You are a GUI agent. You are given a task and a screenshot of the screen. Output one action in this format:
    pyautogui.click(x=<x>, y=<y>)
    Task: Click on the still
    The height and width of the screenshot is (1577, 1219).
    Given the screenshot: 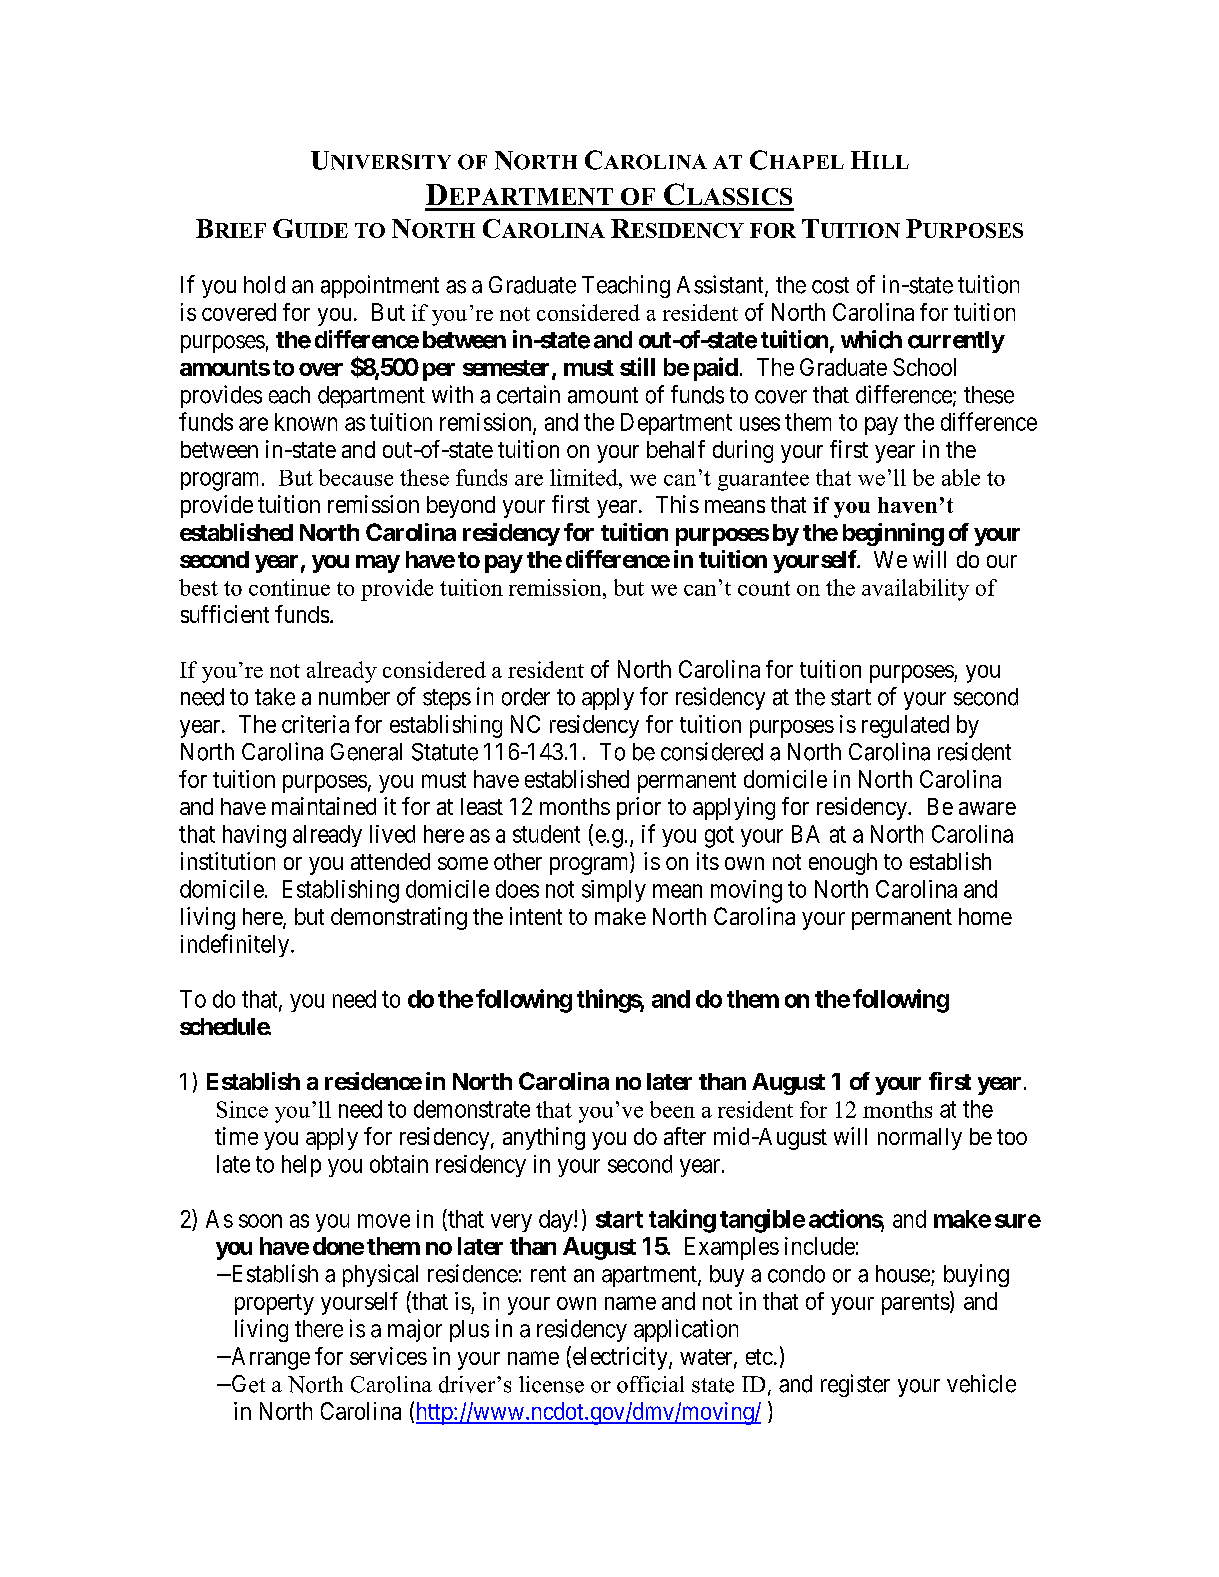 What is the action you would take?
    pyautogui.click(x=637, y=366)
